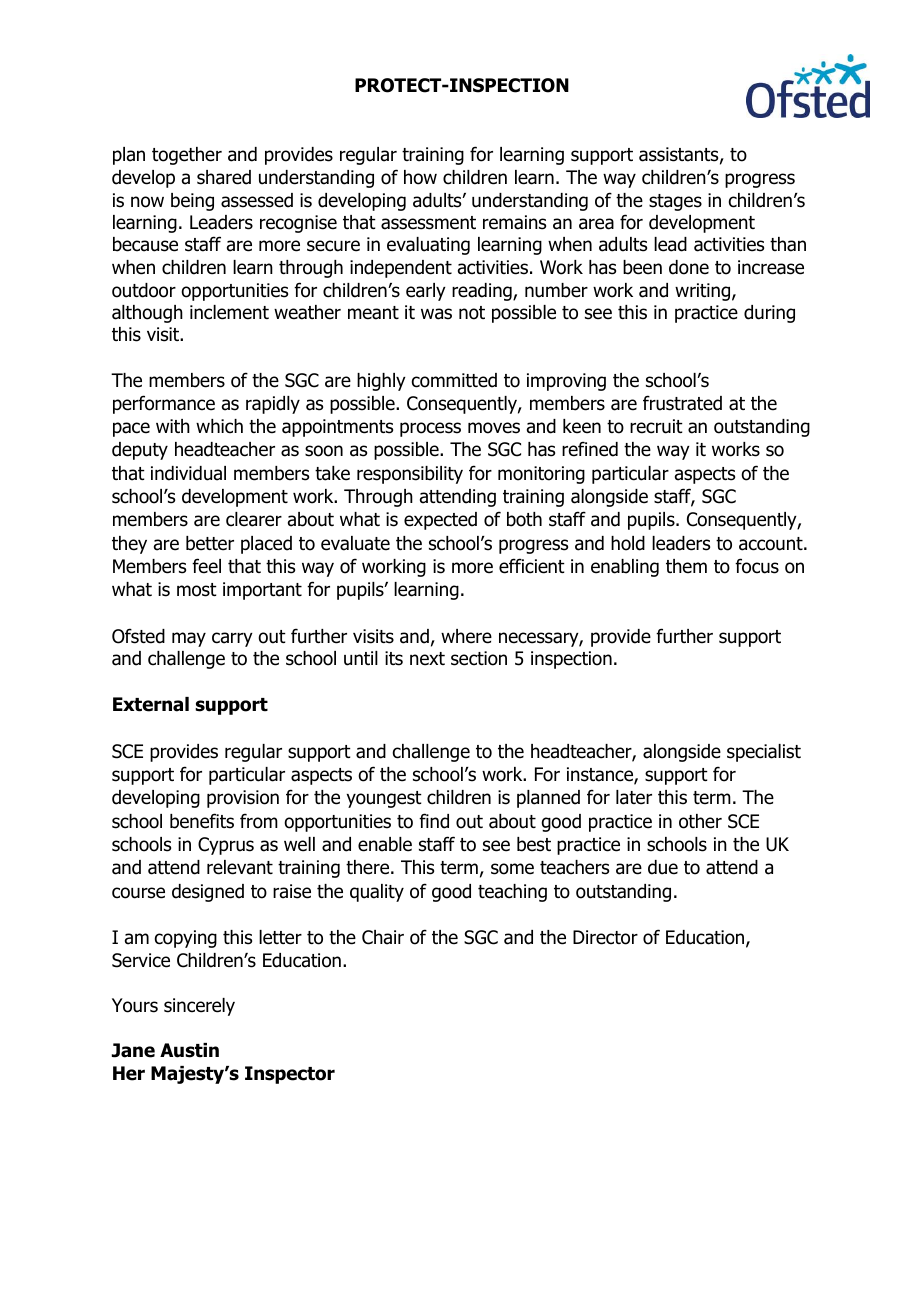  I want to click on shared, so click(224, 177).
